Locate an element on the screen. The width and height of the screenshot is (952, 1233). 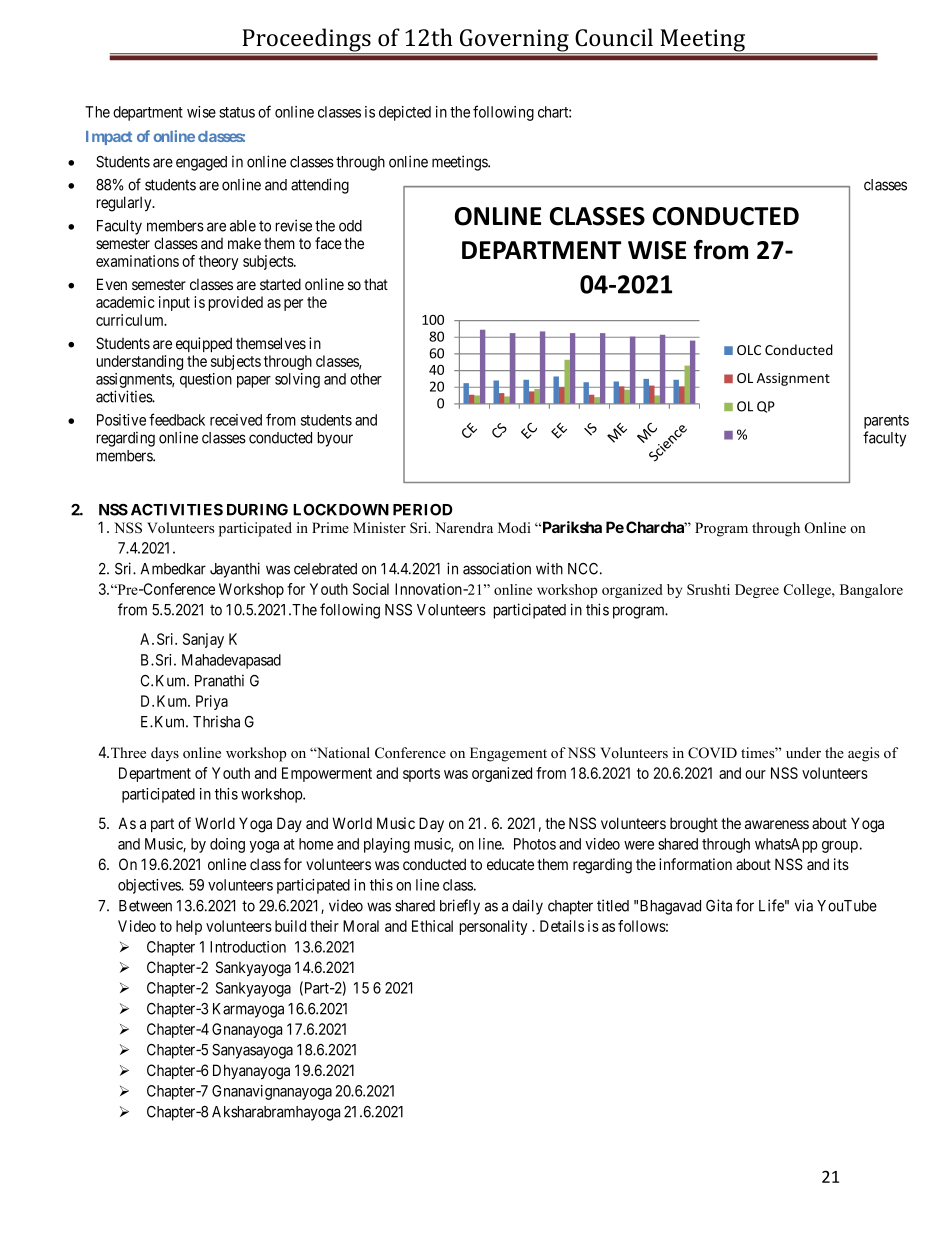
that is located at coordinates (376, 284).
